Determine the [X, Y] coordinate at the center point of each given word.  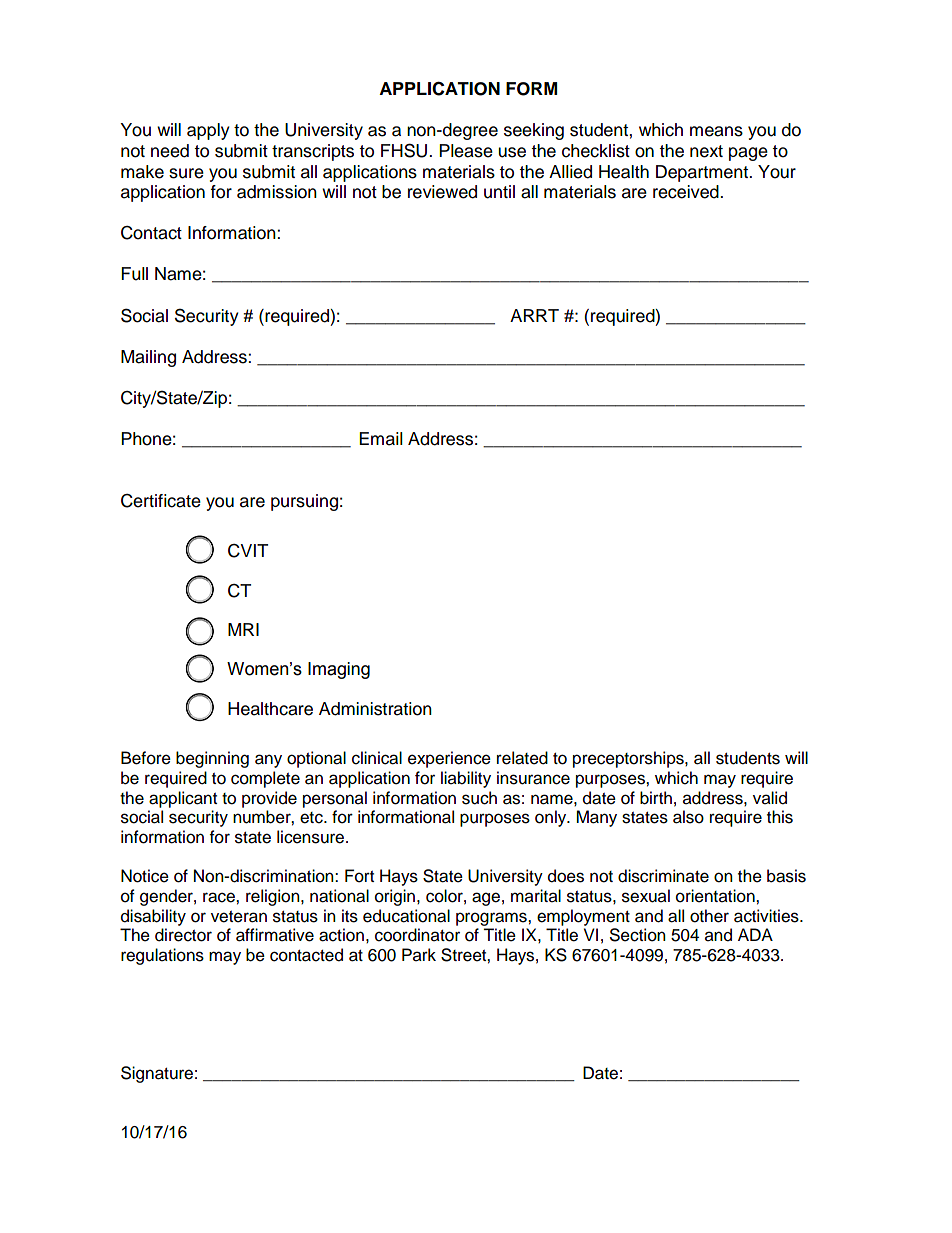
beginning [212, 759]
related [522, 758]
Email [381, 439]
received [687, 192]
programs [492, 919]
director [183, 935]
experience [449, 759]
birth [656, 798]
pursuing [304, 502]
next [706, 151]
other [709, 916]
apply [208, 131]
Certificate [161, 501]
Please [466, 151]
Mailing [148, 358]
